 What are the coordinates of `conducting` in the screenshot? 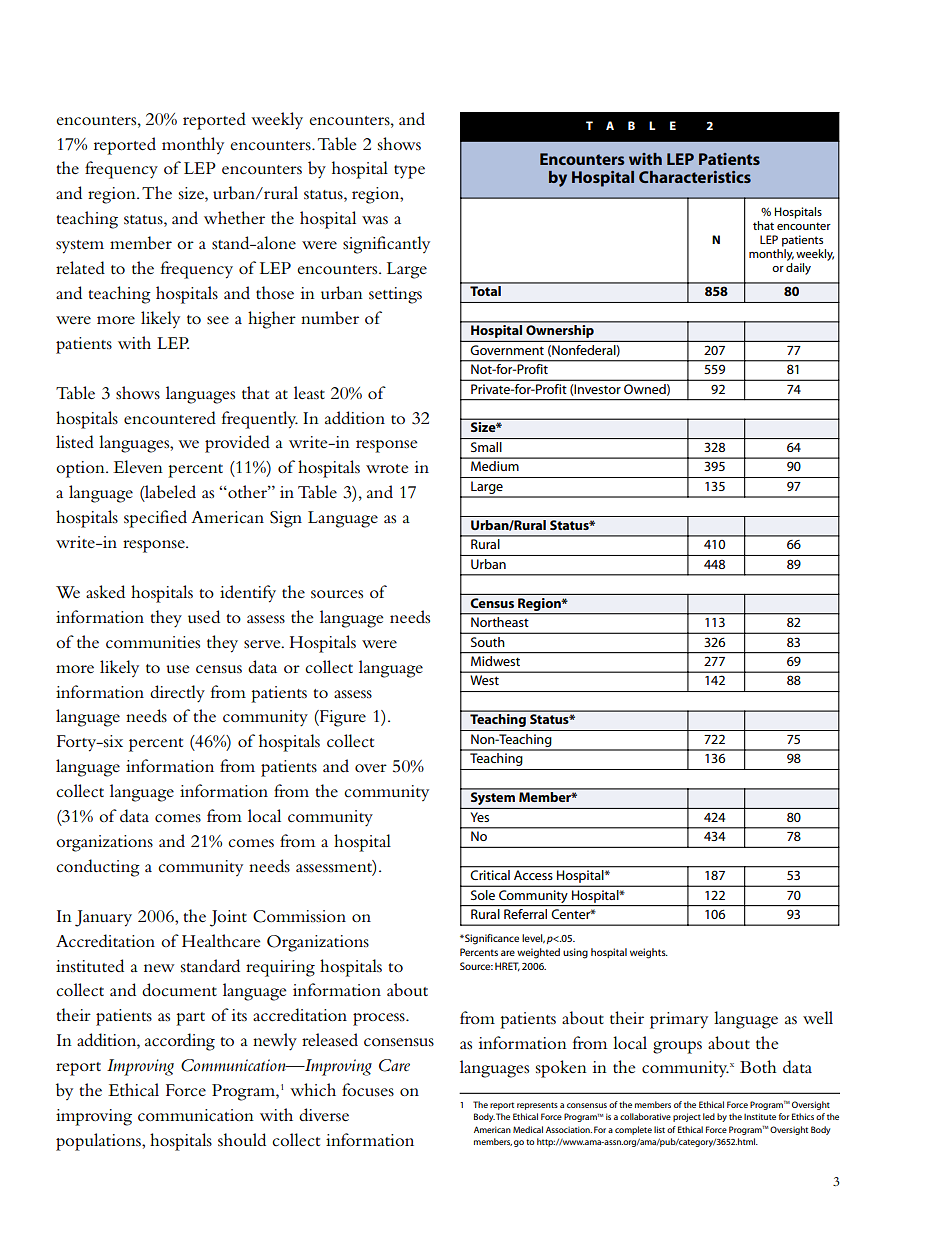 It's located at (98, 868).
